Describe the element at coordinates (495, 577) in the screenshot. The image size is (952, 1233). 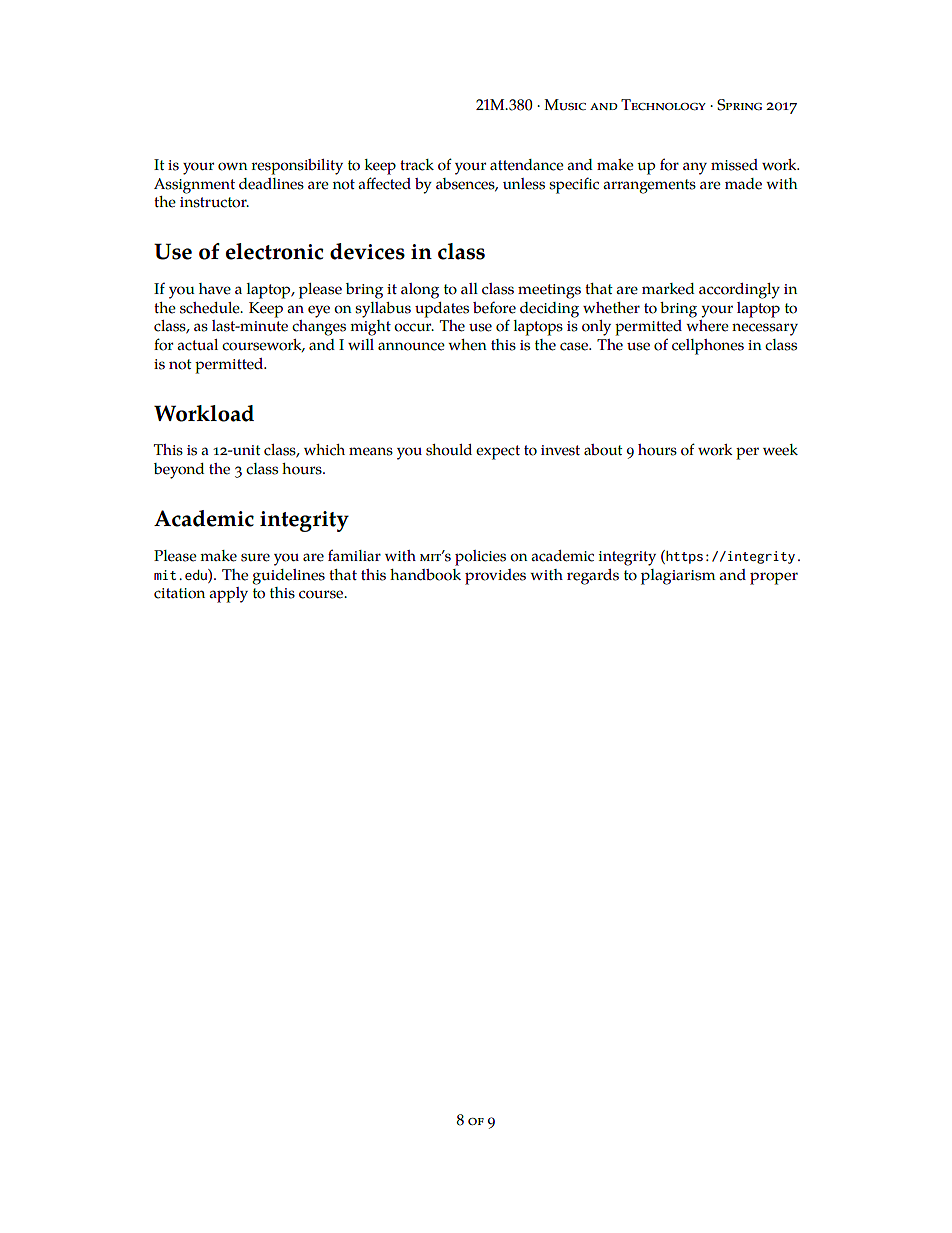
I see `provides` at that location.
